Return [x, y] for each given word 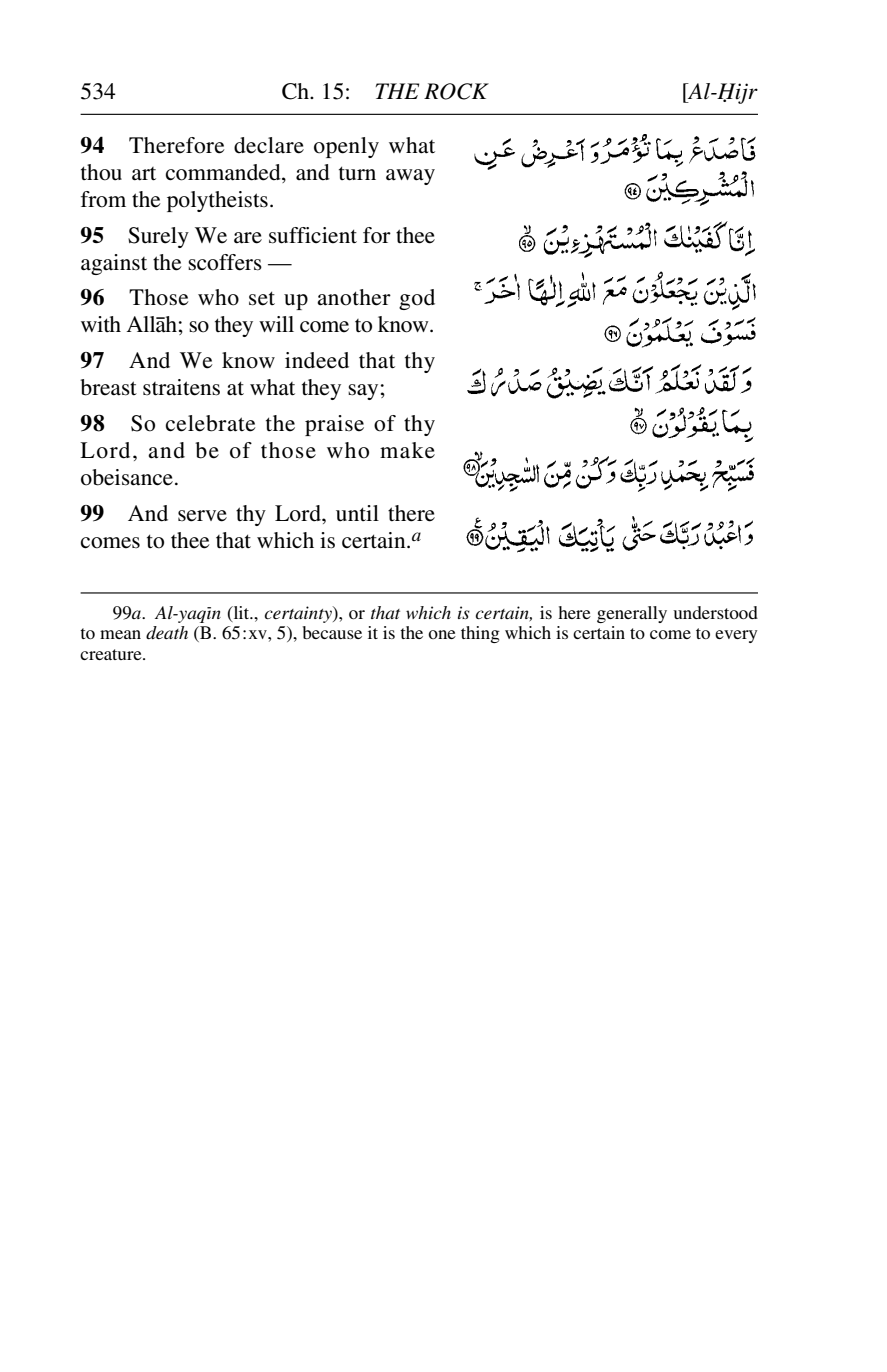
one [442, 634]
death [167, 632]
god [417, 299]
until [357, 513]
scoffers [225, 262]
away [410, 177]
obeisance [127, 477]
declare [269, 145]
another [354, 297]
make [407, 450]
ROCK [456, 91]
